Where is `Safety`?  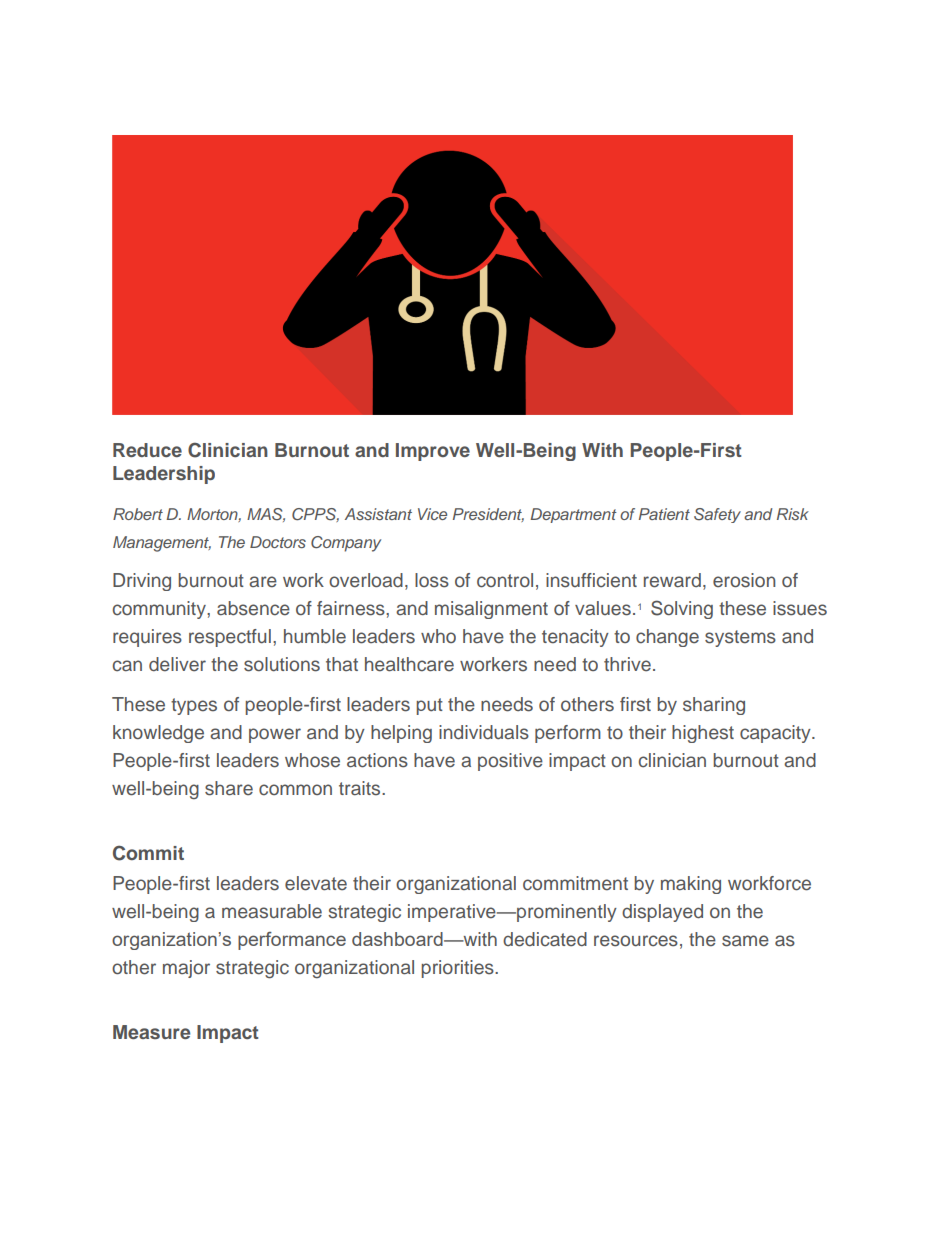
Safety is located at coordinates (717, 515).
